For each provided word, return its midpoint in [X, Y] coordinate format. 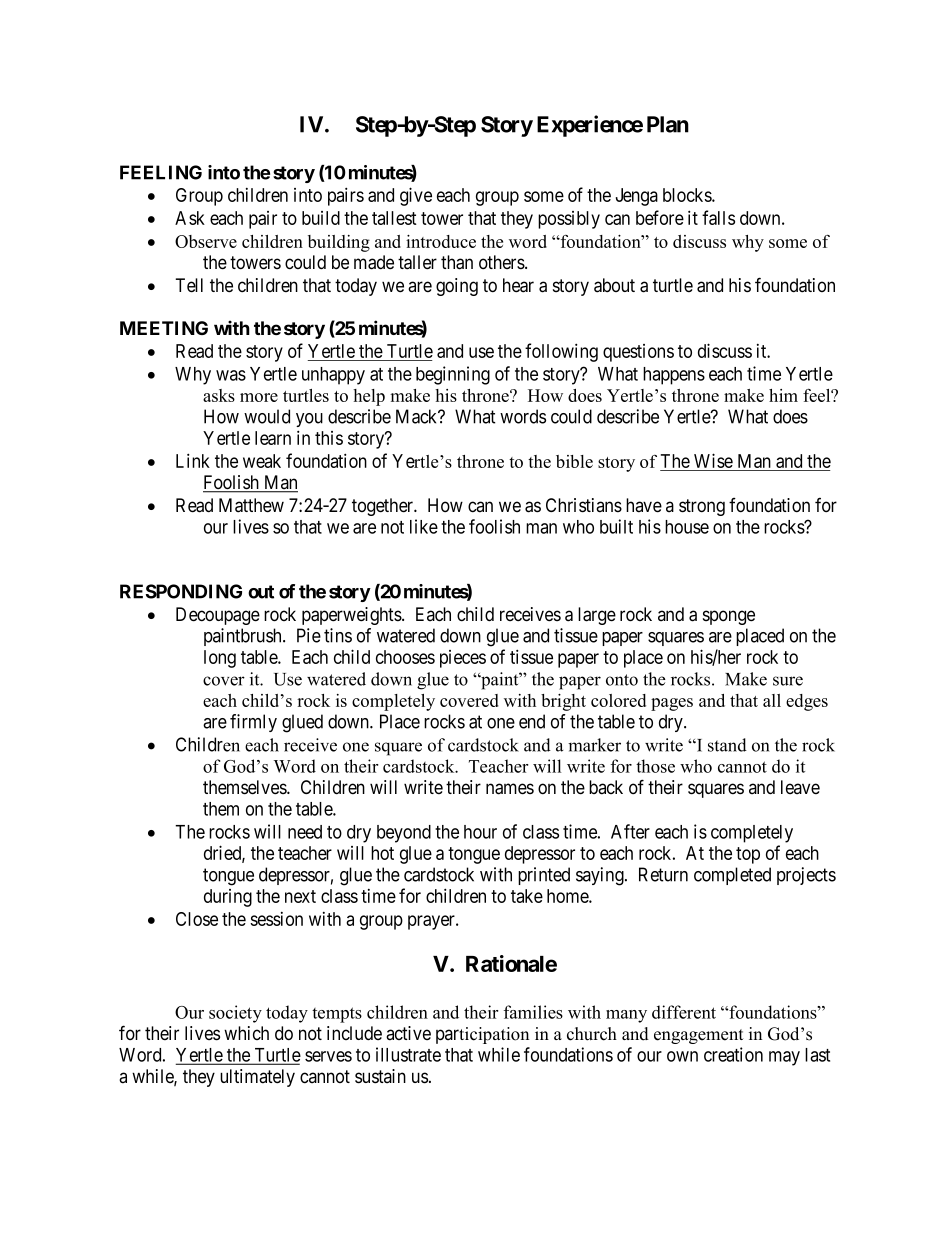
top [748, 855]
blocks [688, 195]
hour [480, 832]
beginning [453, 375]
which [246, 1033]
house [687, 527]
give [416, 196]
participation [482, 1035]
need [305, 832]
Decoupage [218, 616]
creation [733, 1054]
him [783, 395]
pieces [463, 659]
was [231, 375]
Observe [206, 241]
